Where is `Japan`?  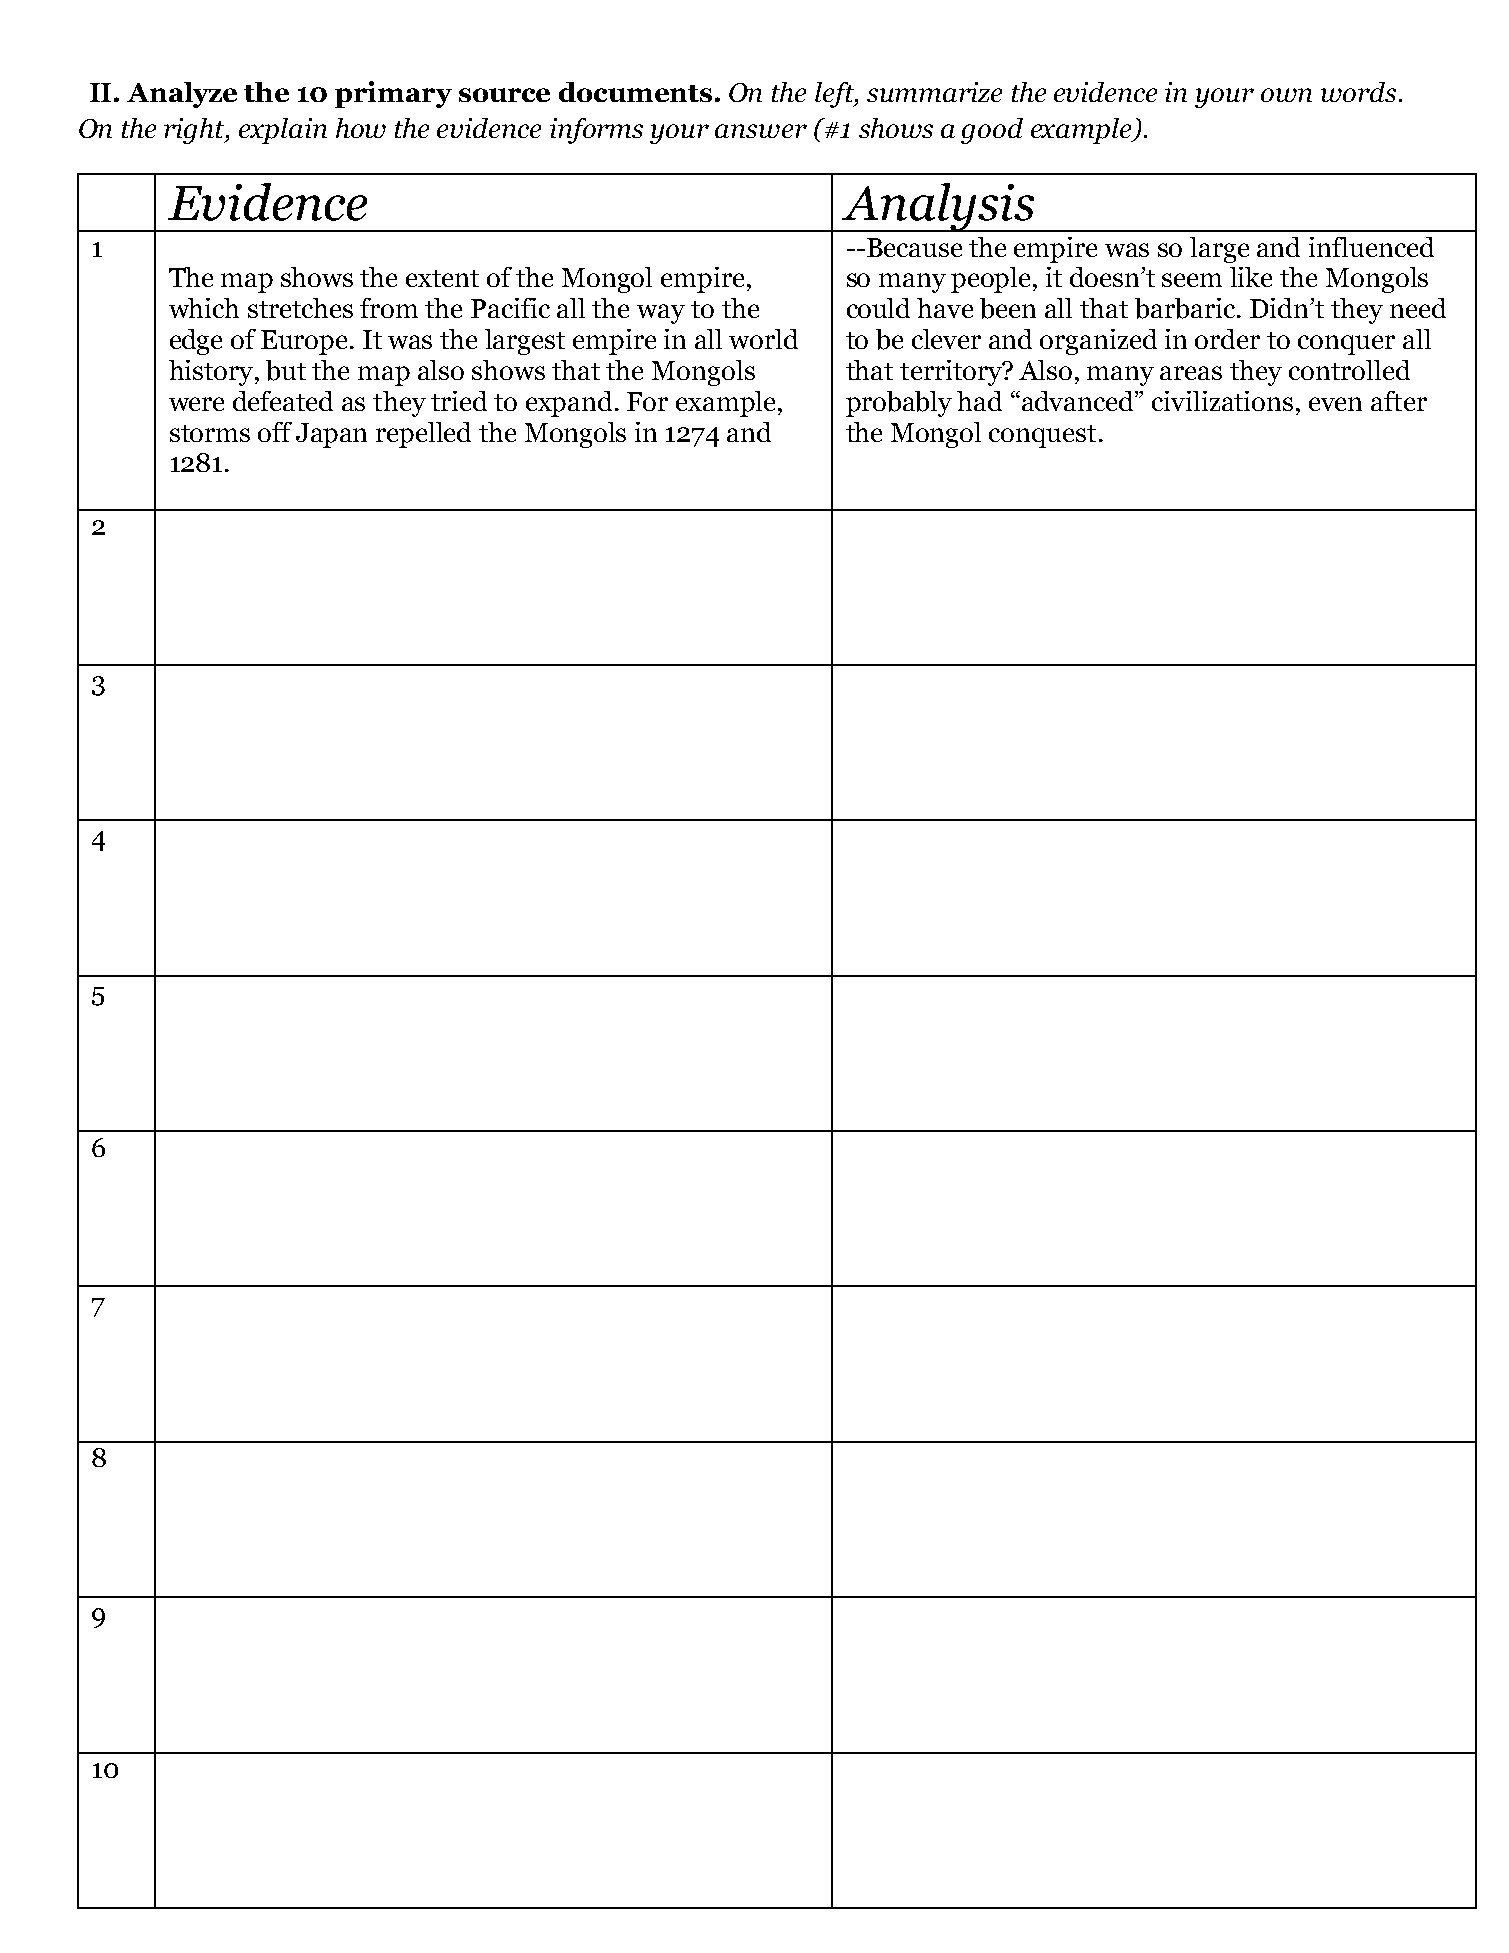
Japan is located at coordinates (331, 435).
